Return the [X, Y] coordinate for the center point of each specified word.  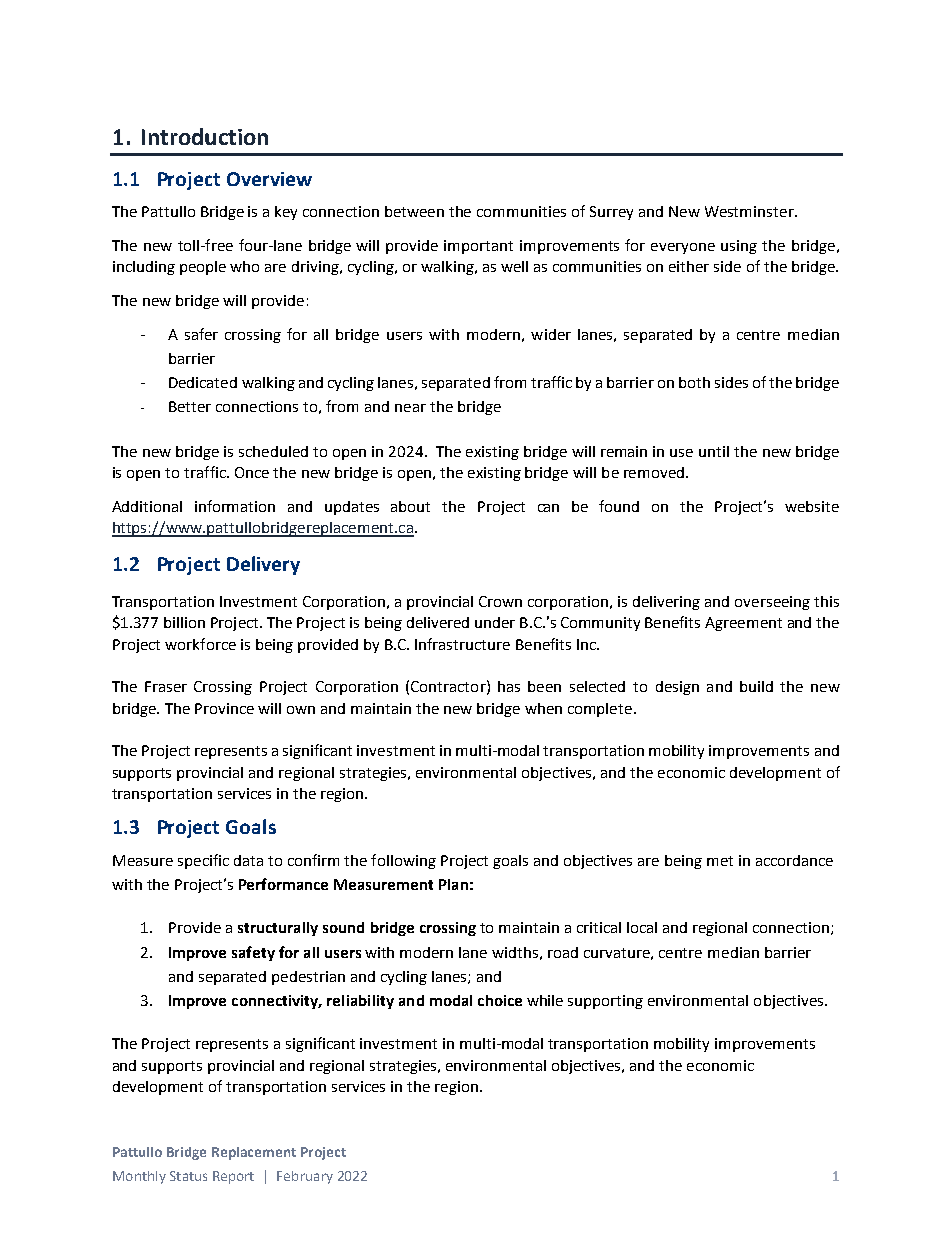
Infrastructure [462, 644]
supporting [605, 1002]
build [756, 686]
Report [233, 1177]
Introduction [205, 136]
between [414, 211]
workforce [200, 644]
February [305, 1177]
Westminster [750, 211]
